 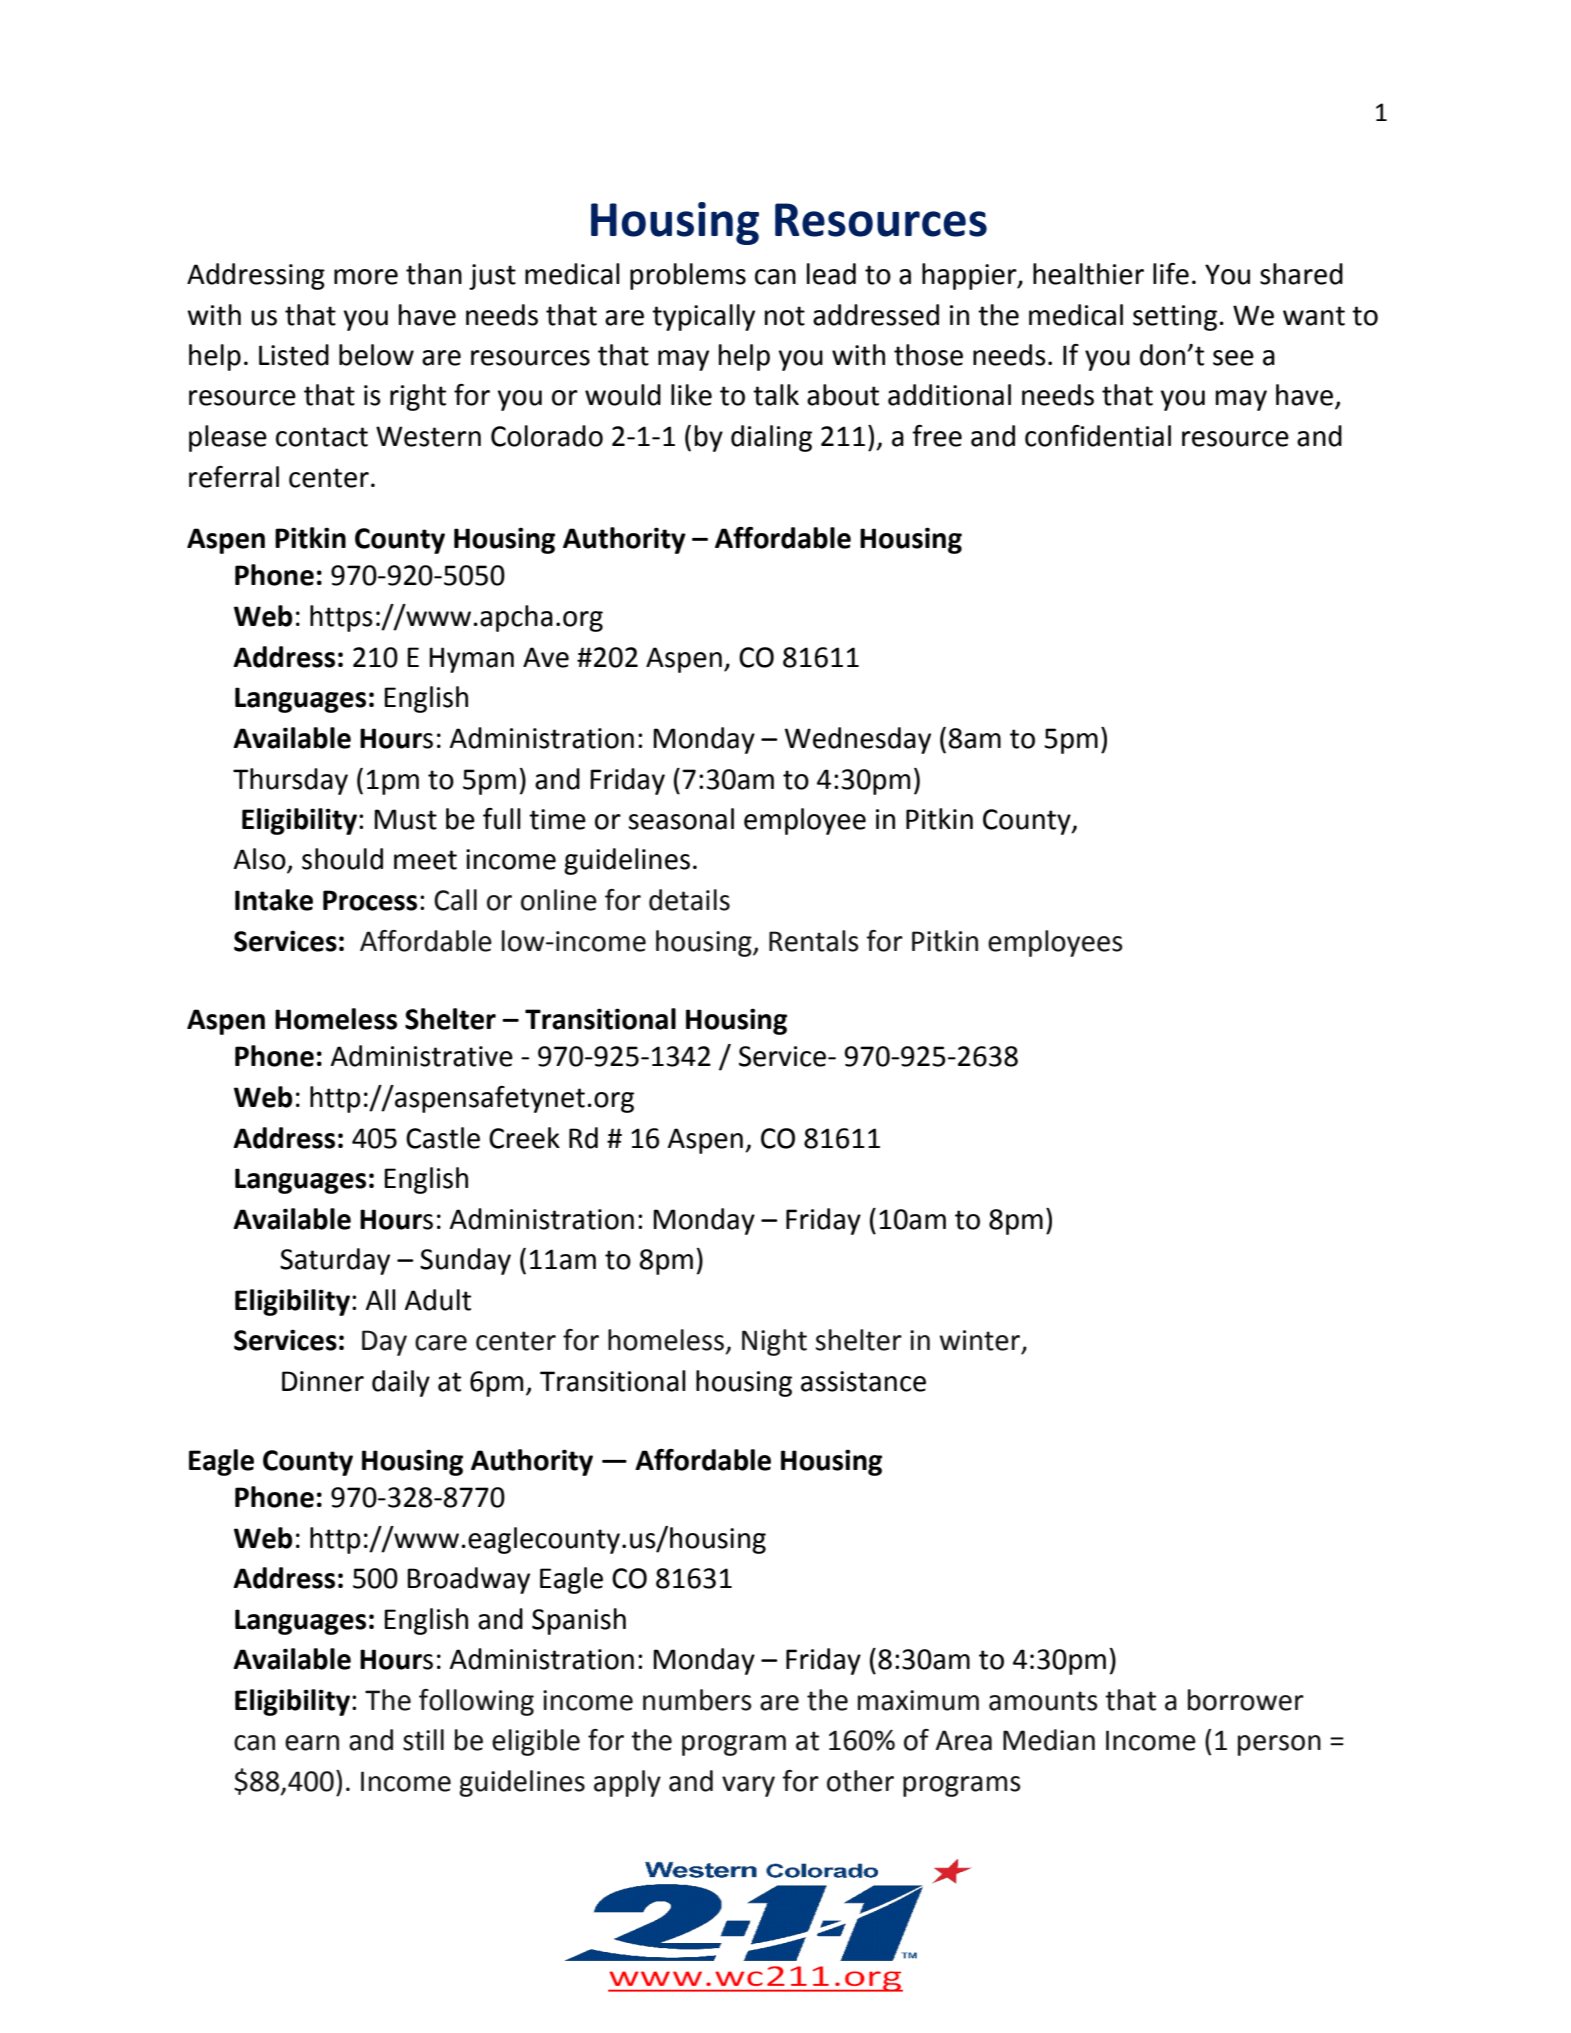 I want to click on not, so click(x=785, y=316).
